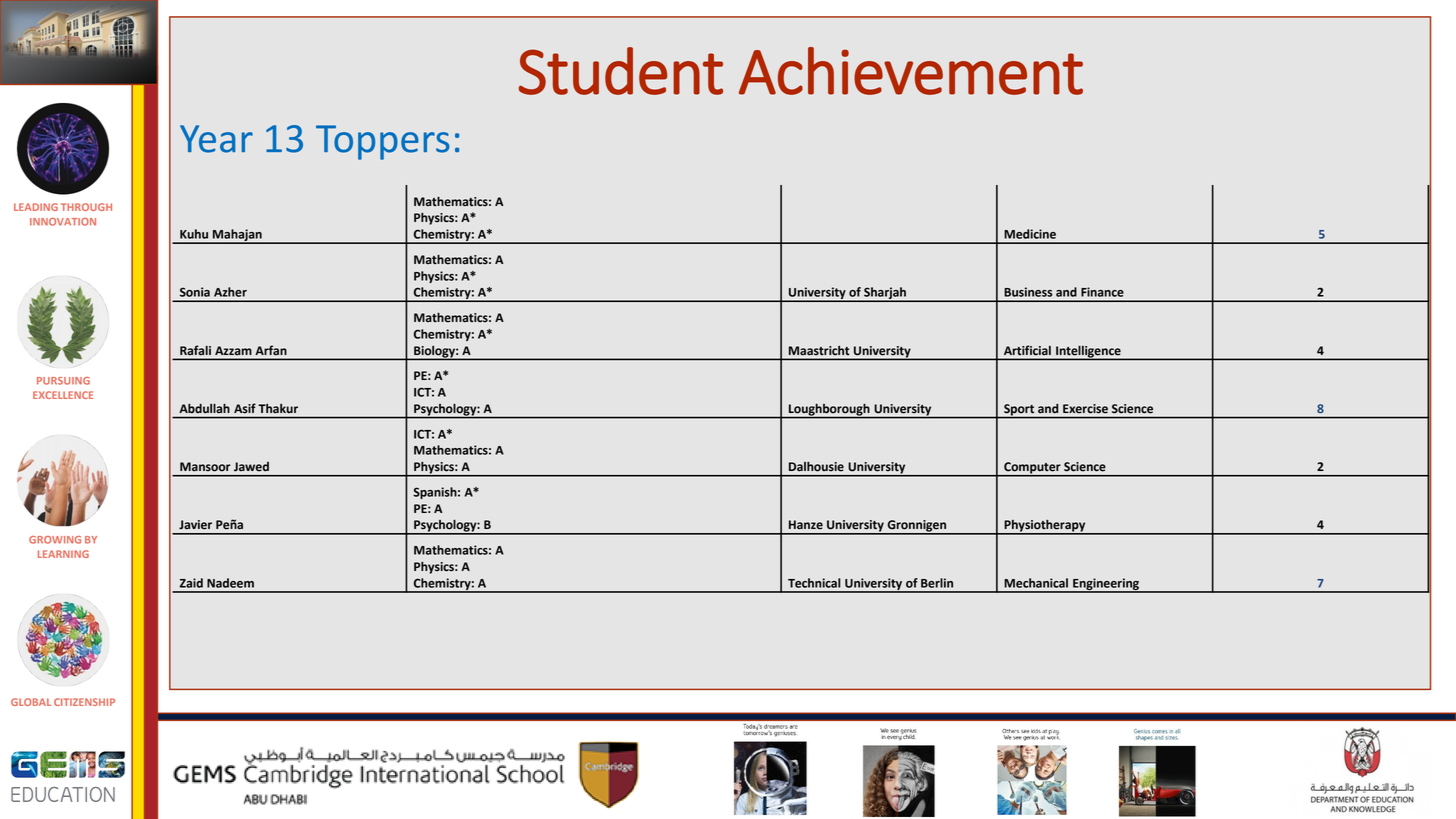 This page has width=1456, height=819. I want to click on Abdullah, so click(205, 408).
